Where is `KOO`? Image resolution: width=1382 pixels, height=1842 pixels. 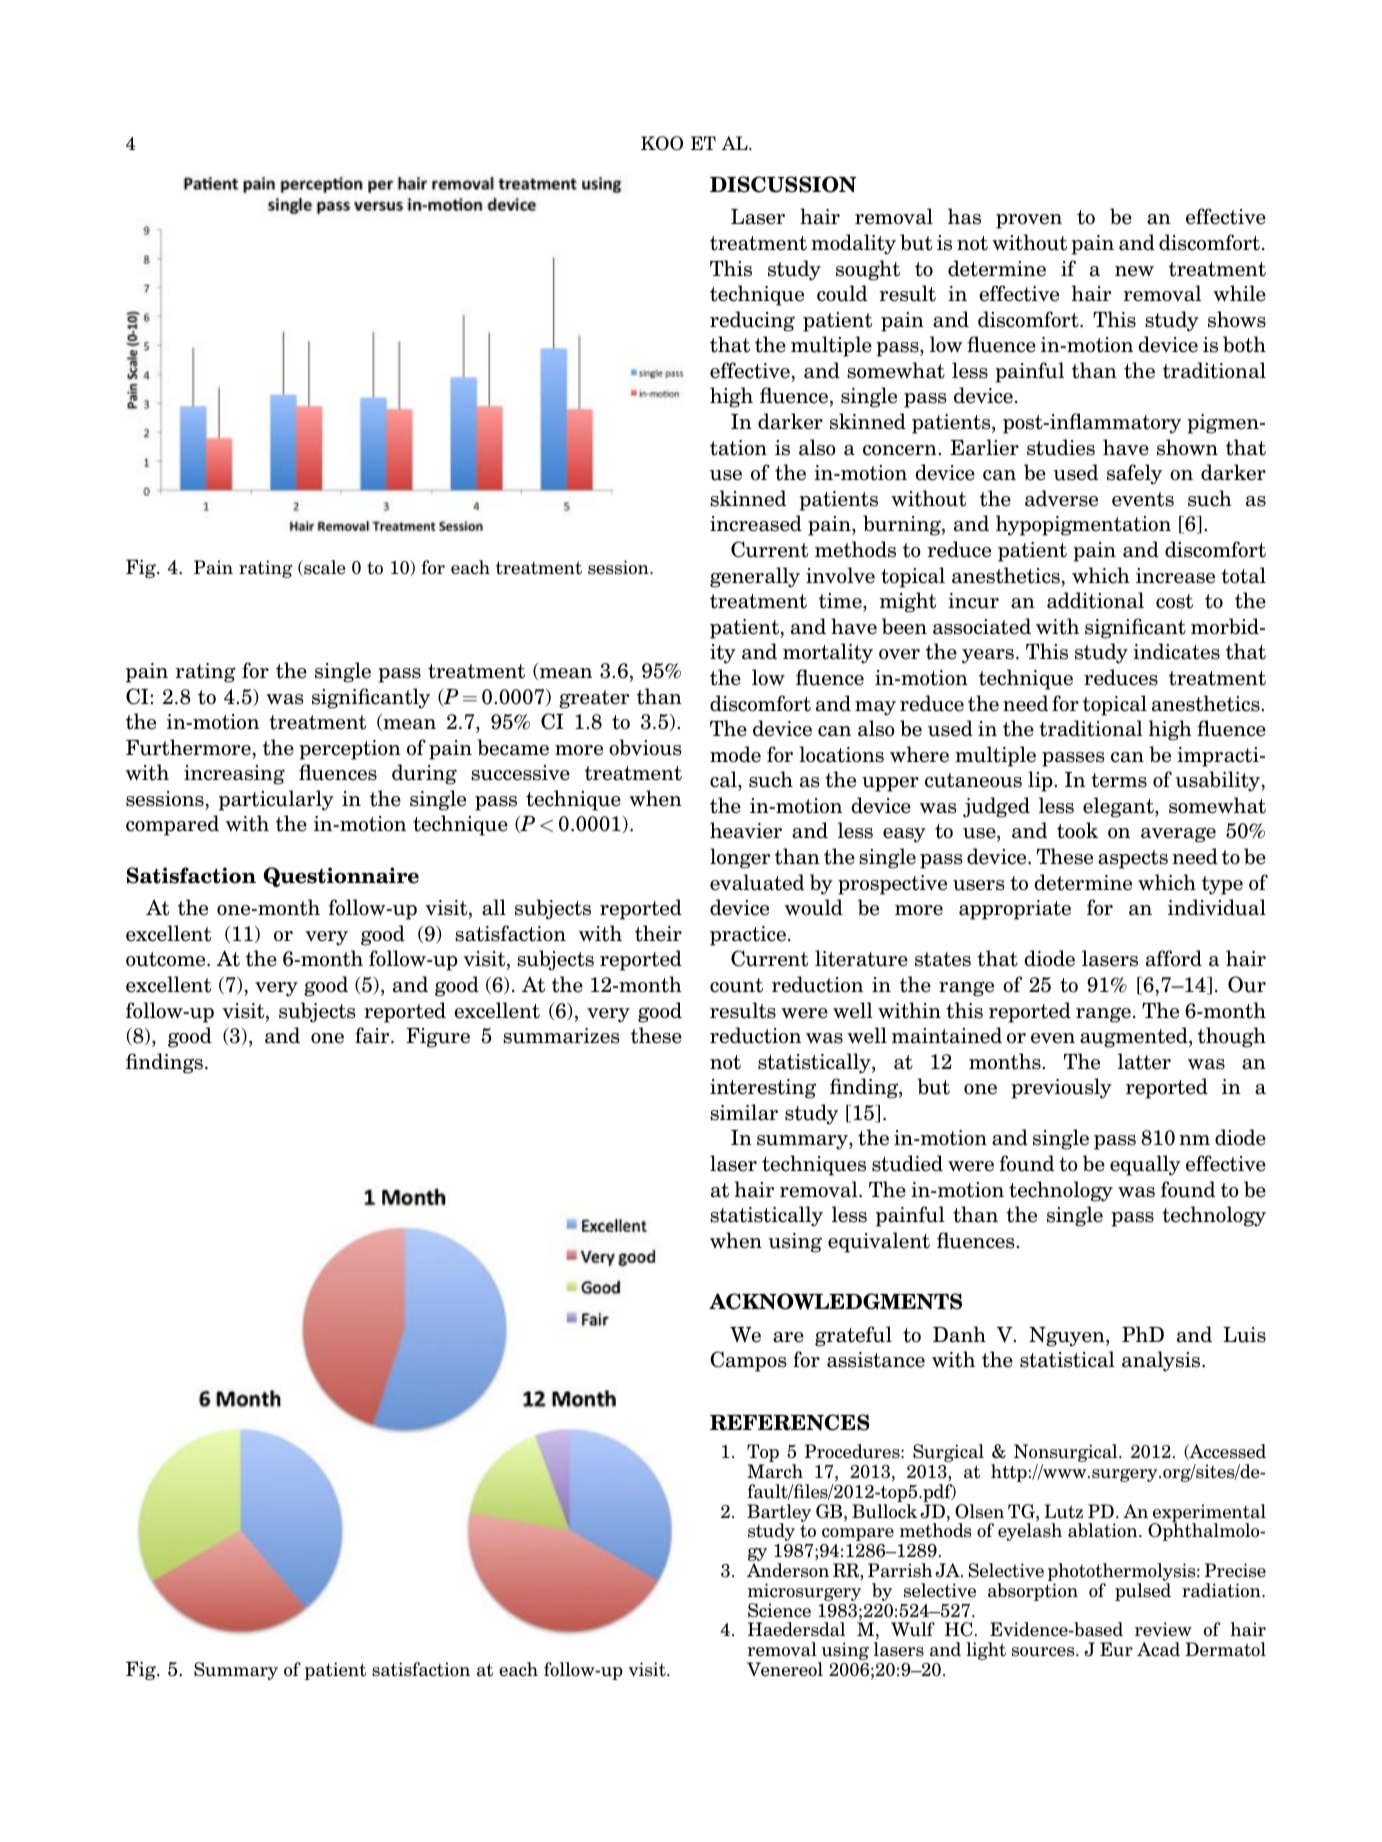 KOO is located at coordinates (662, 143).
